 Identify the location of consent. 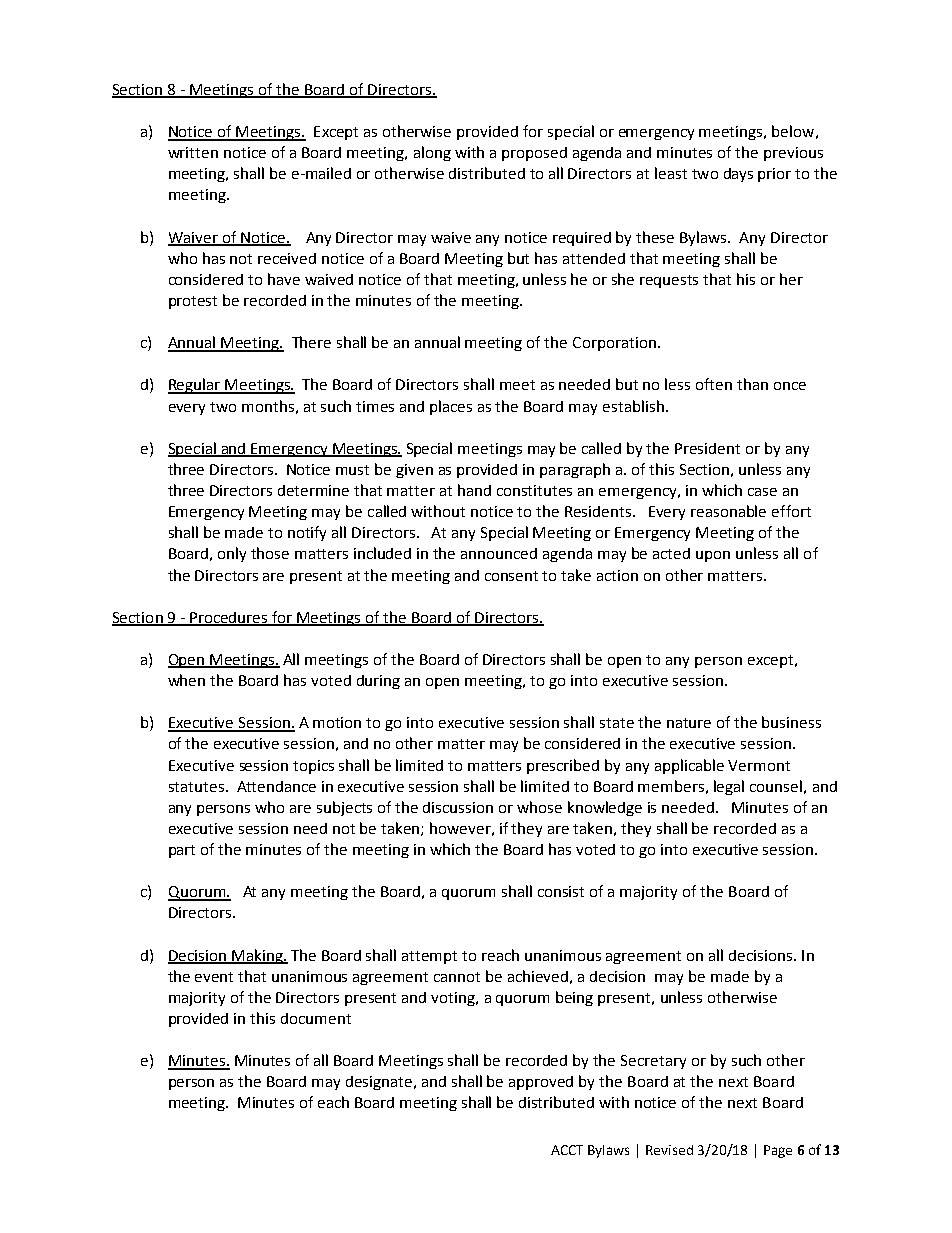
(511, 576).
